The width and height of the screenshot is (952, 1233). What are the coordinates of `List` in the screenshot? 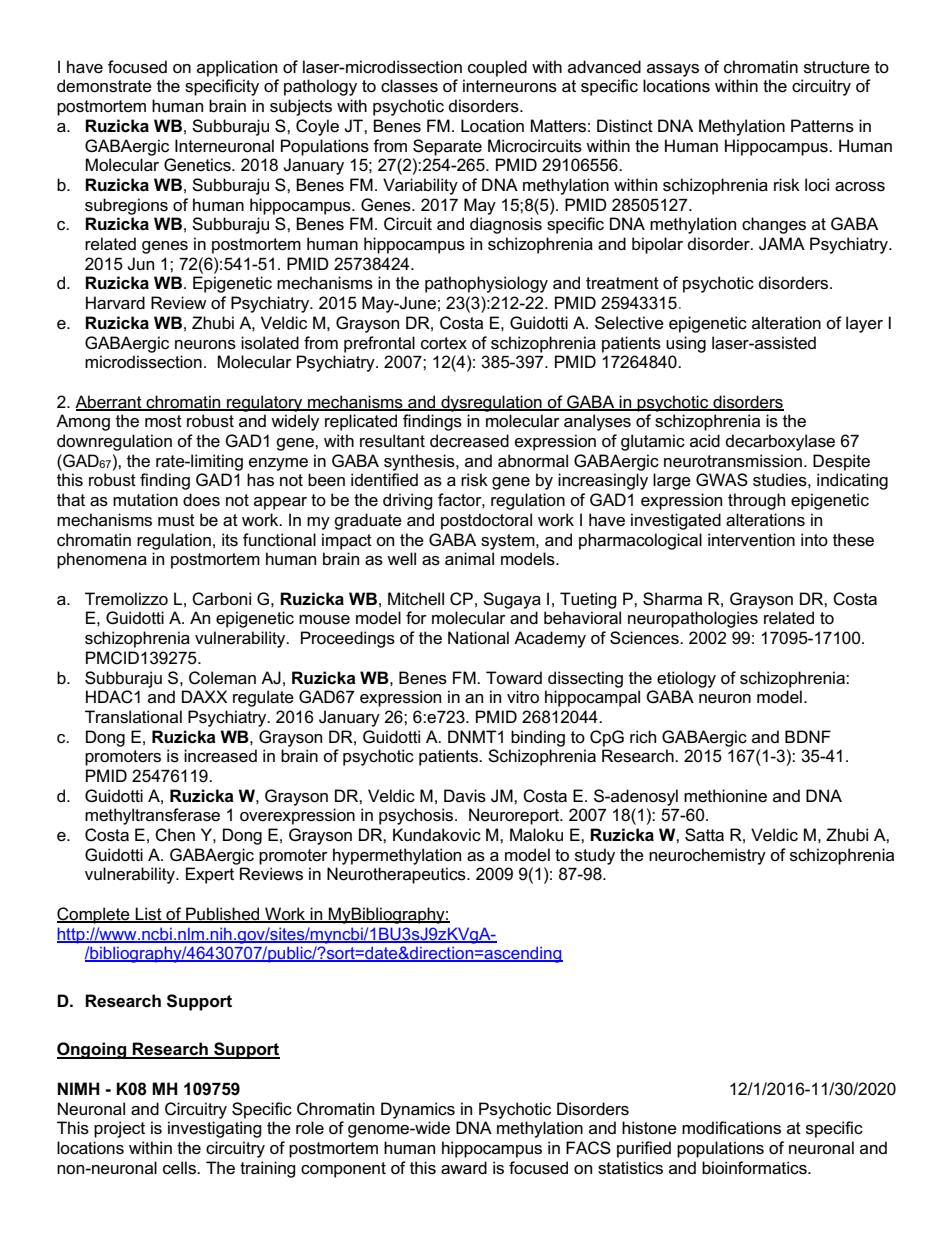 It's located at (149, 914).
